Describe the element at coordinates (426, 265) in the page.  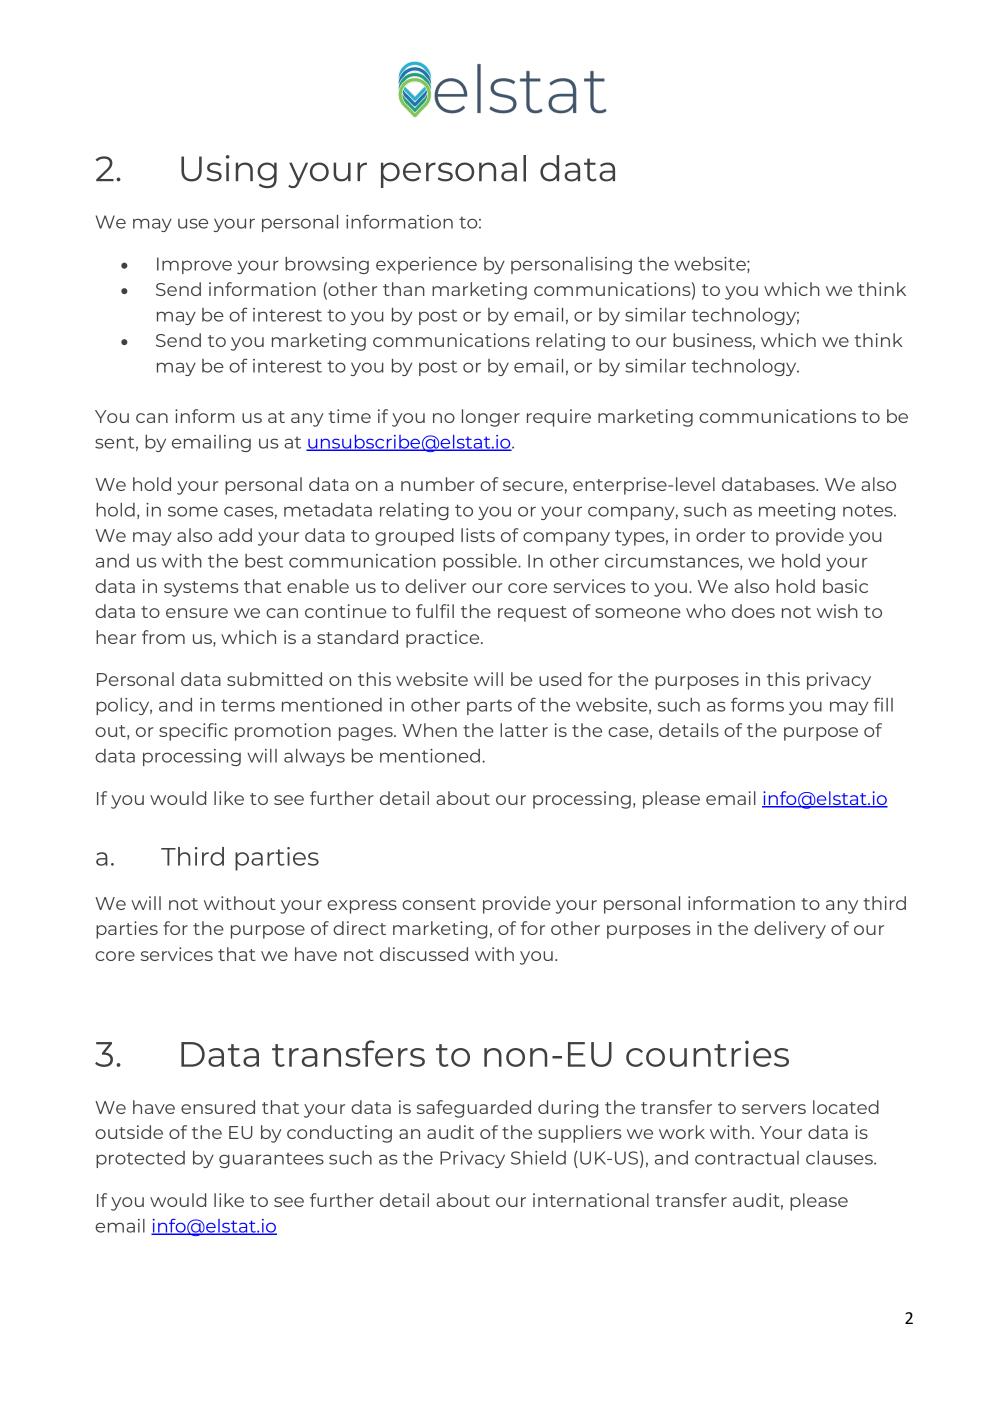
I see `experience` at that location.
